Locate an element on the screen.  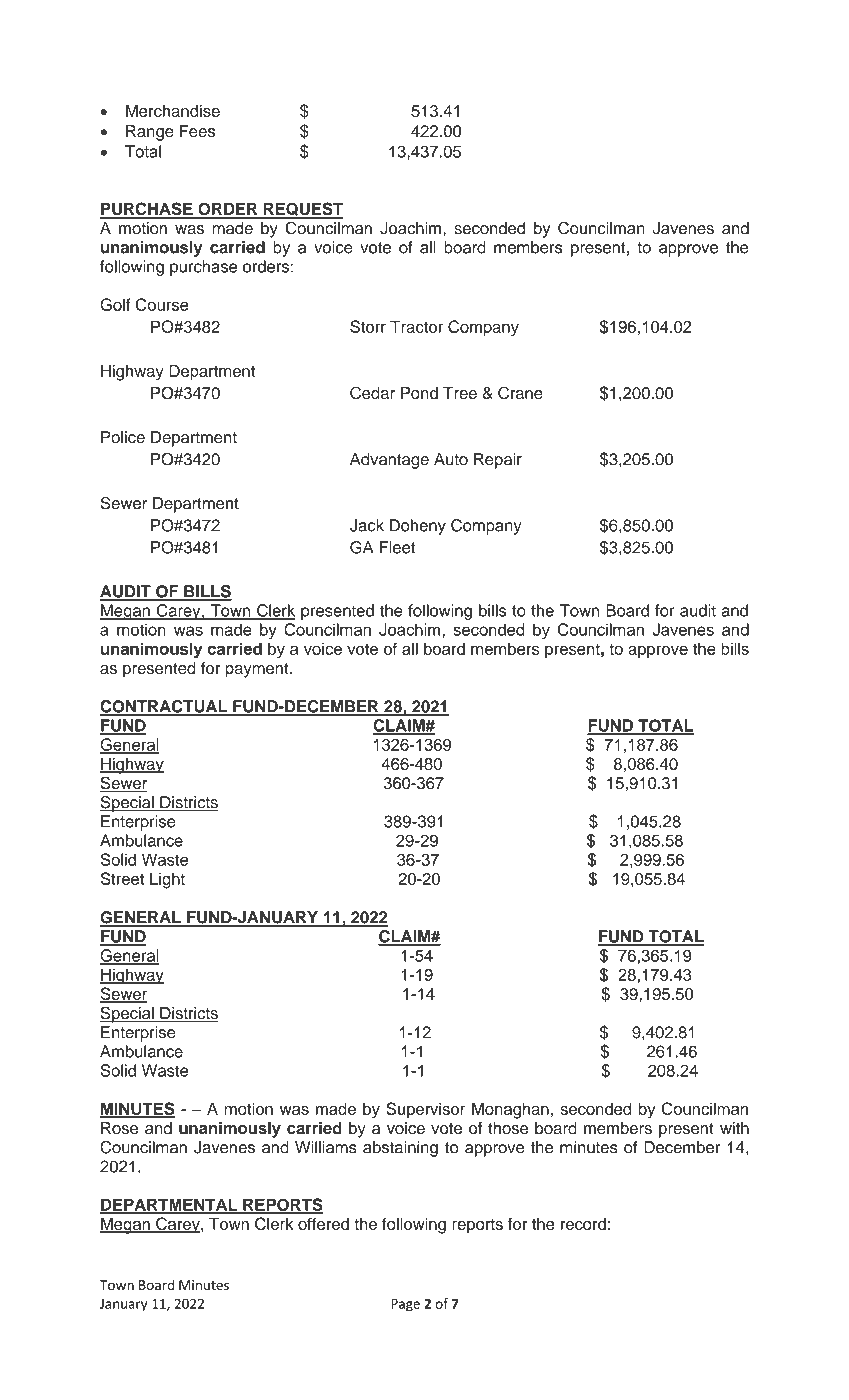
Page is located at coordinates (405, 1305).
